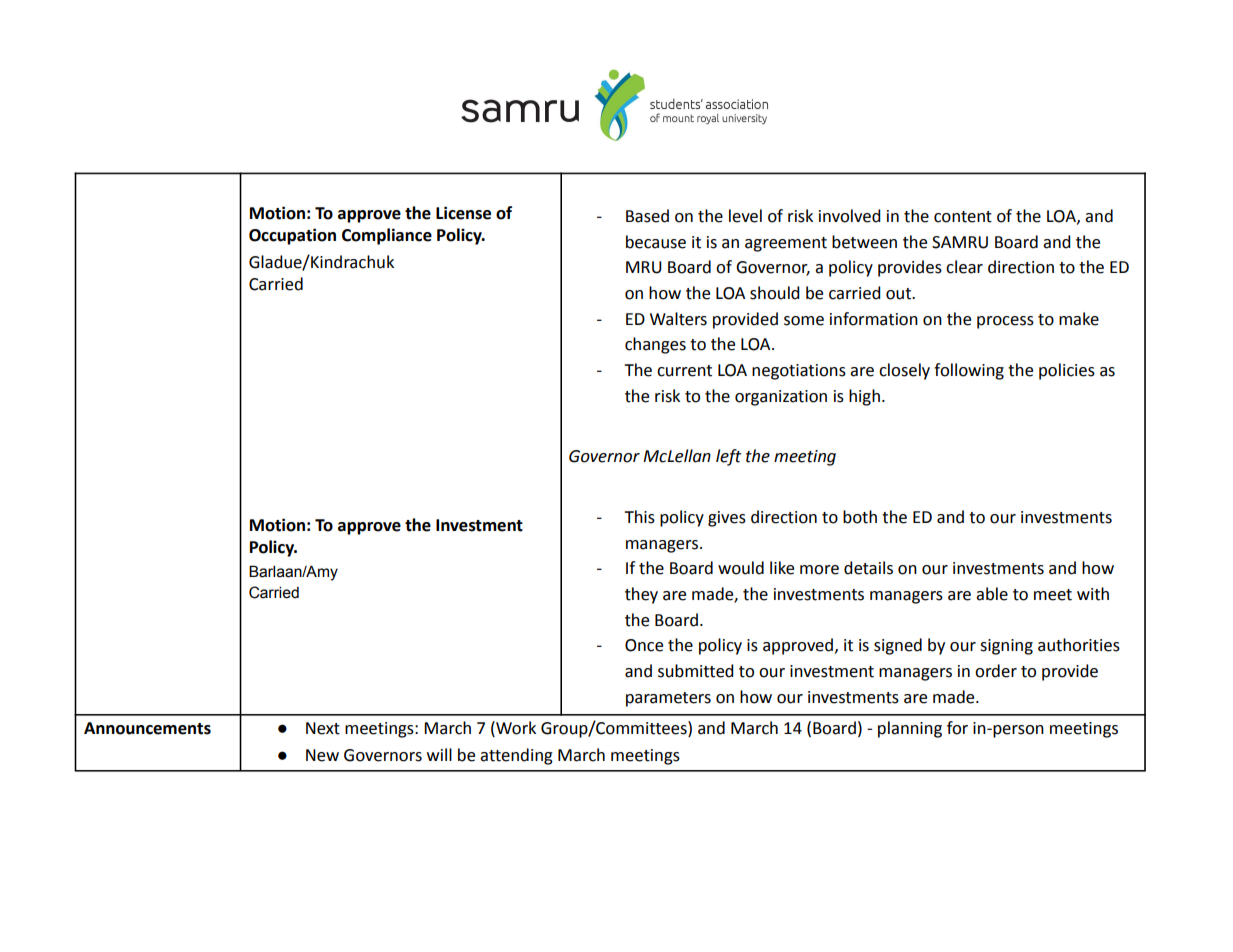 The image size is (1233, 952). I want to click on Occupation, so click(292, 236).
